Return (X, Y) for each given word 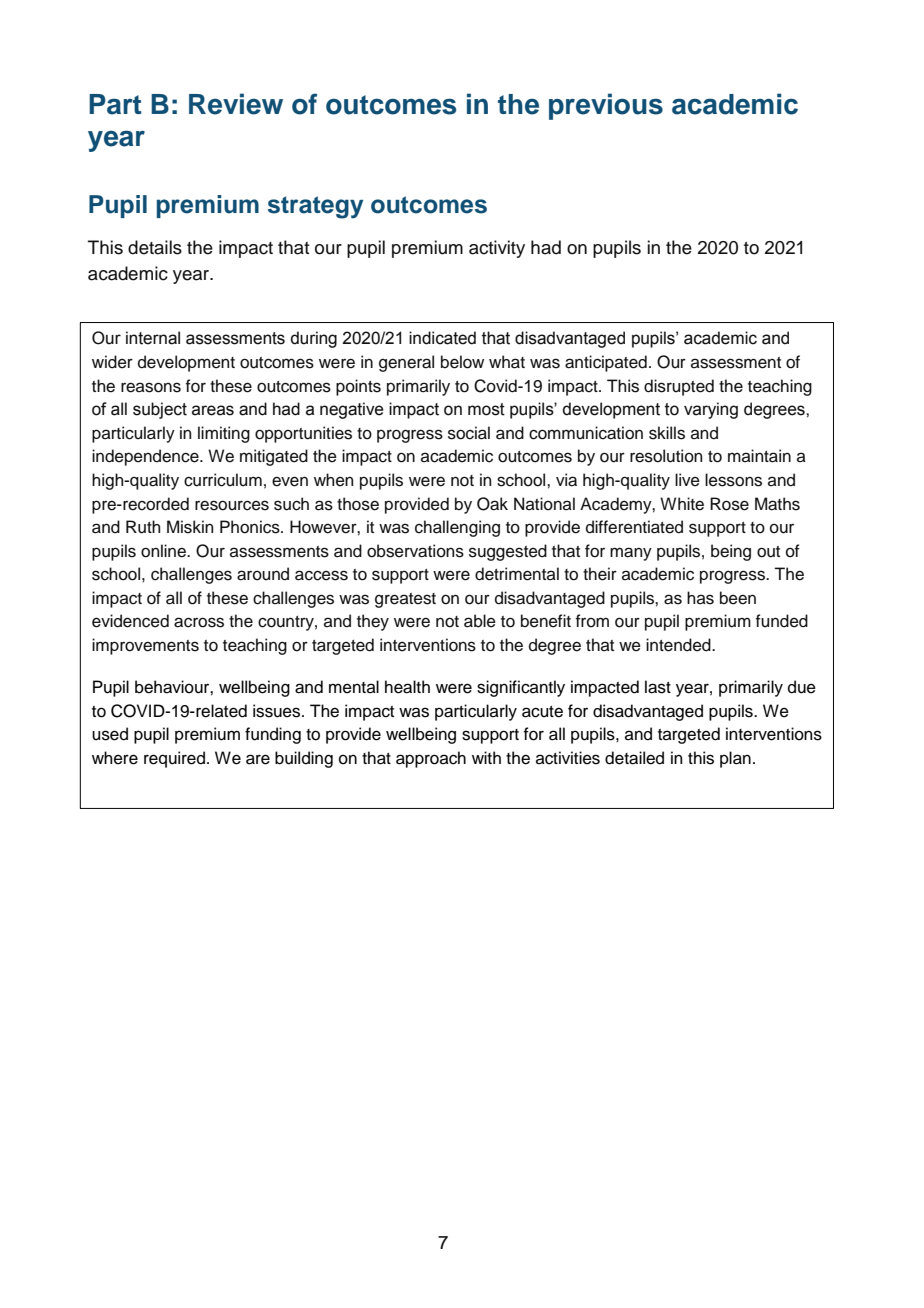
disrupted (679, 387)
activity (497, 249)
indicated (442, 338)
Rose (729, 504)
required (176, 759)
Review (236, 104)
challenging (457, 528)
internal (153, 338)
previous (606, 106)
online (164, 551)
